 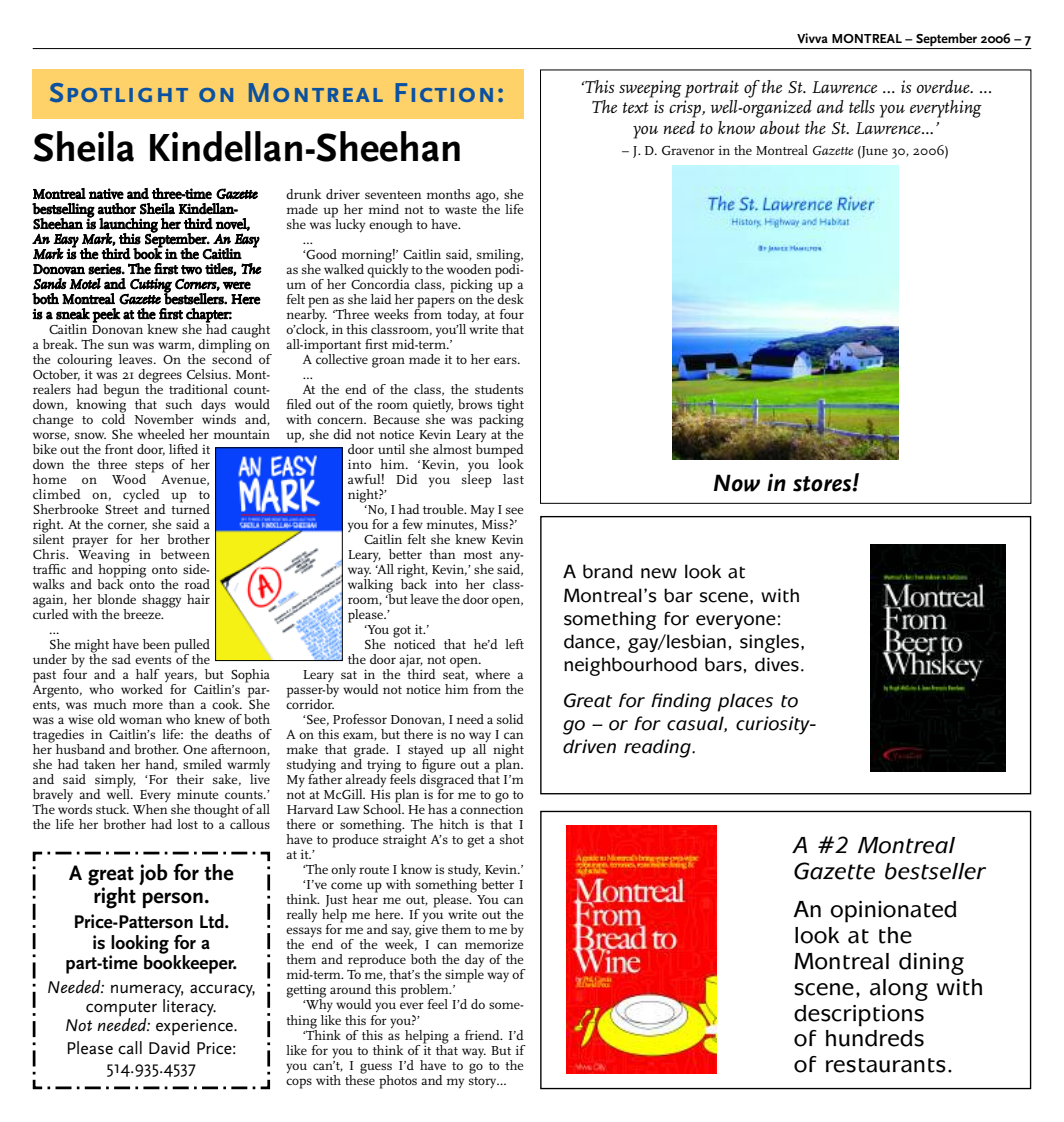 What do you see at coordinates (823, 484) in the screenshot?
I see `stores` at bounding box center [823, 484].
